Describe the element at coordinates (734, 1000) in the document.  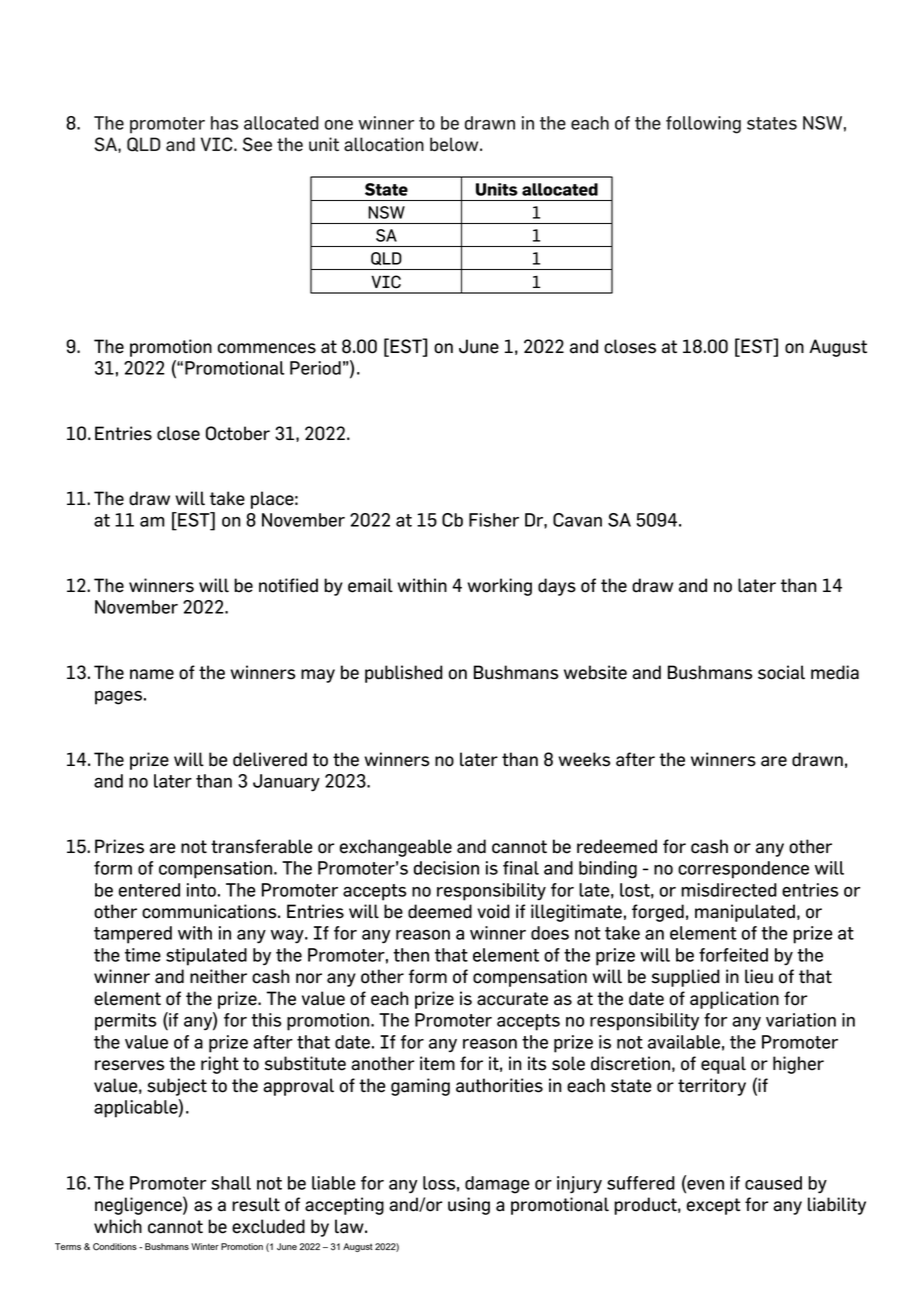
I see `application` at that location.
